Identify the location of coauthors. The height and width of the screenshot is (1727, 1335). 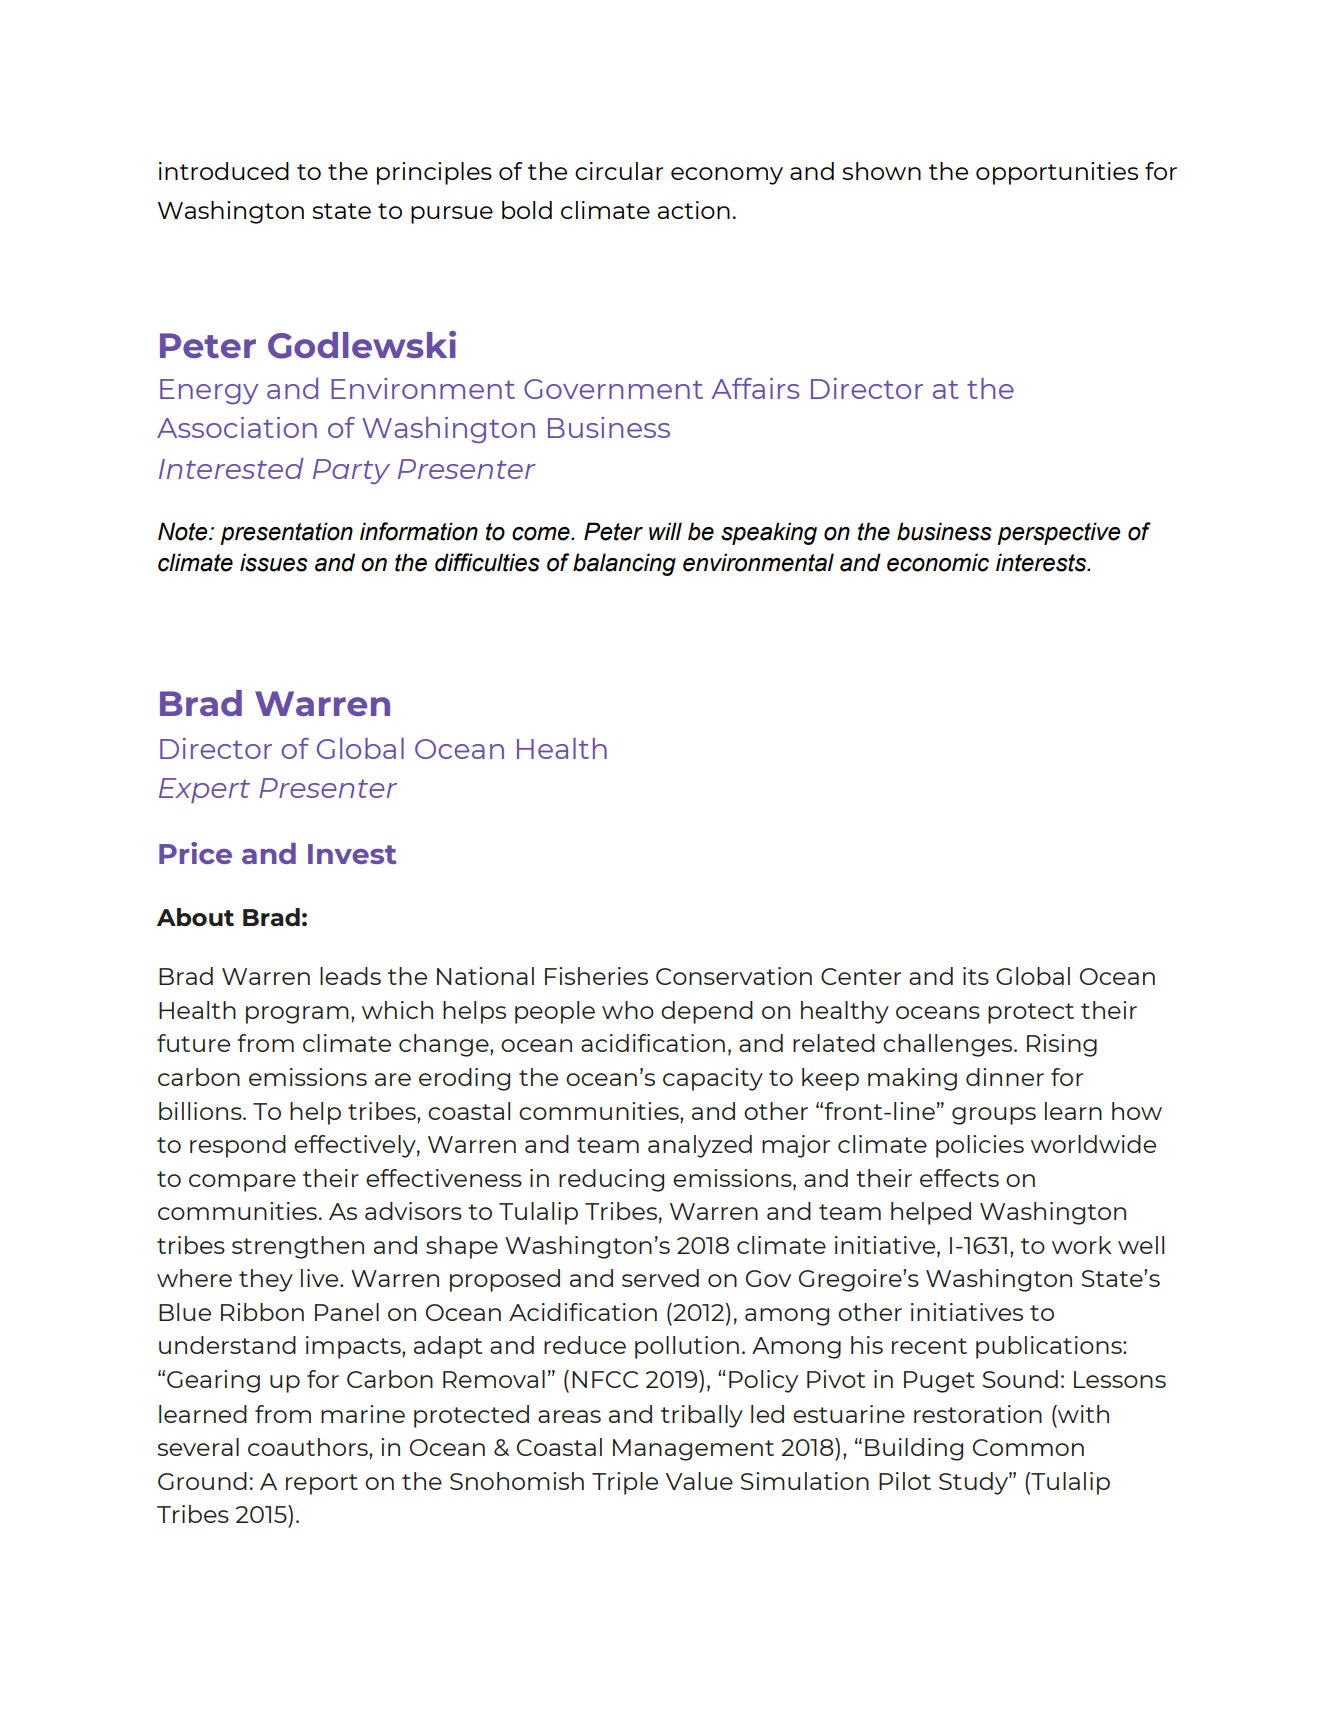
(309, 1447).
